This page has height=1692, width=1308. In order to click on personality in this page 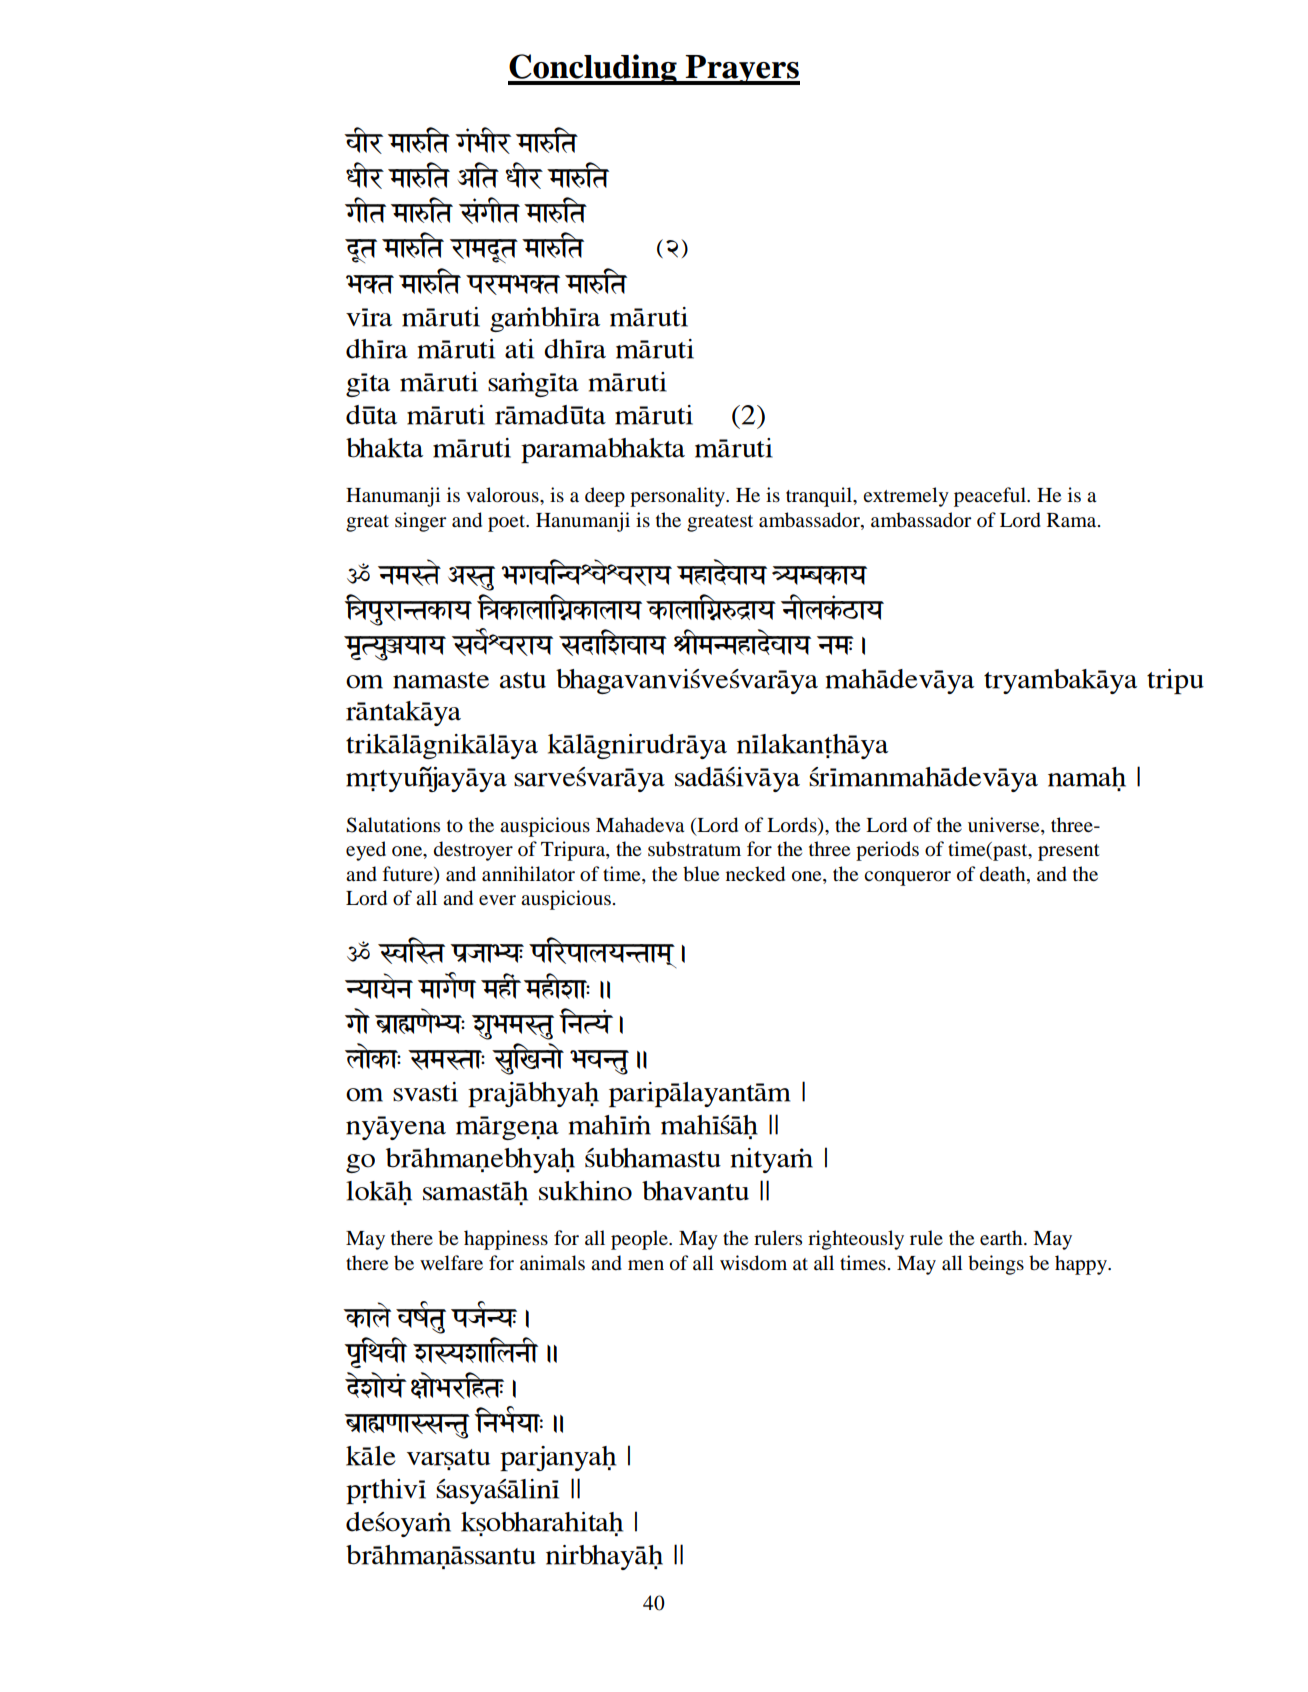, I will do `click(678, 497)`.
